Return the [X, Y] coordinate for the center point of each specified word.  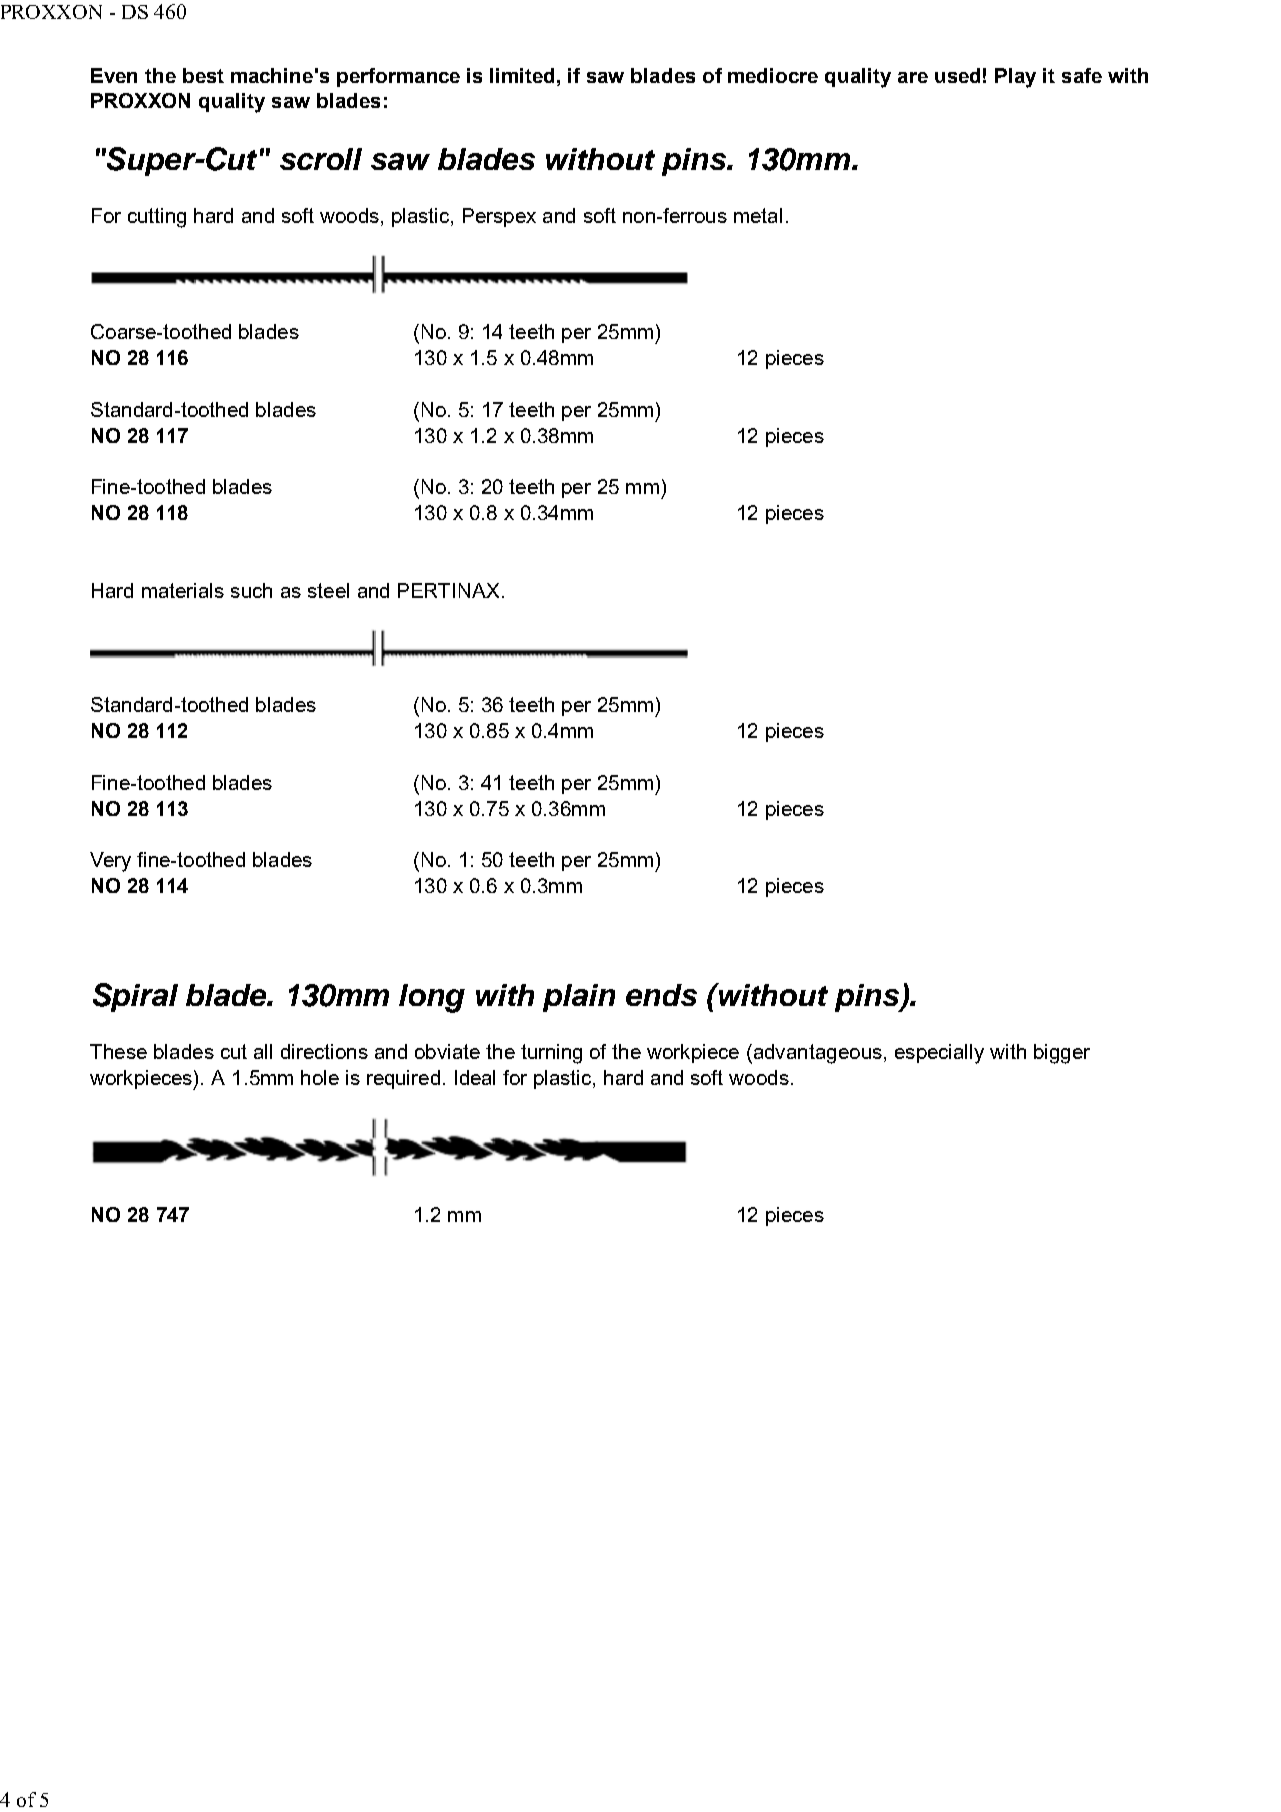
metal [758, 215]
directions [324, 1051]
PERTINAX [448, 590]
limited [524, 75]
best [203, 75]
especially [939, 1054]
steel [328, 590]
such [251, 590]
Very [110, 862]
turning [551, 1054]
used [957, 75]
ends [661, 995]
